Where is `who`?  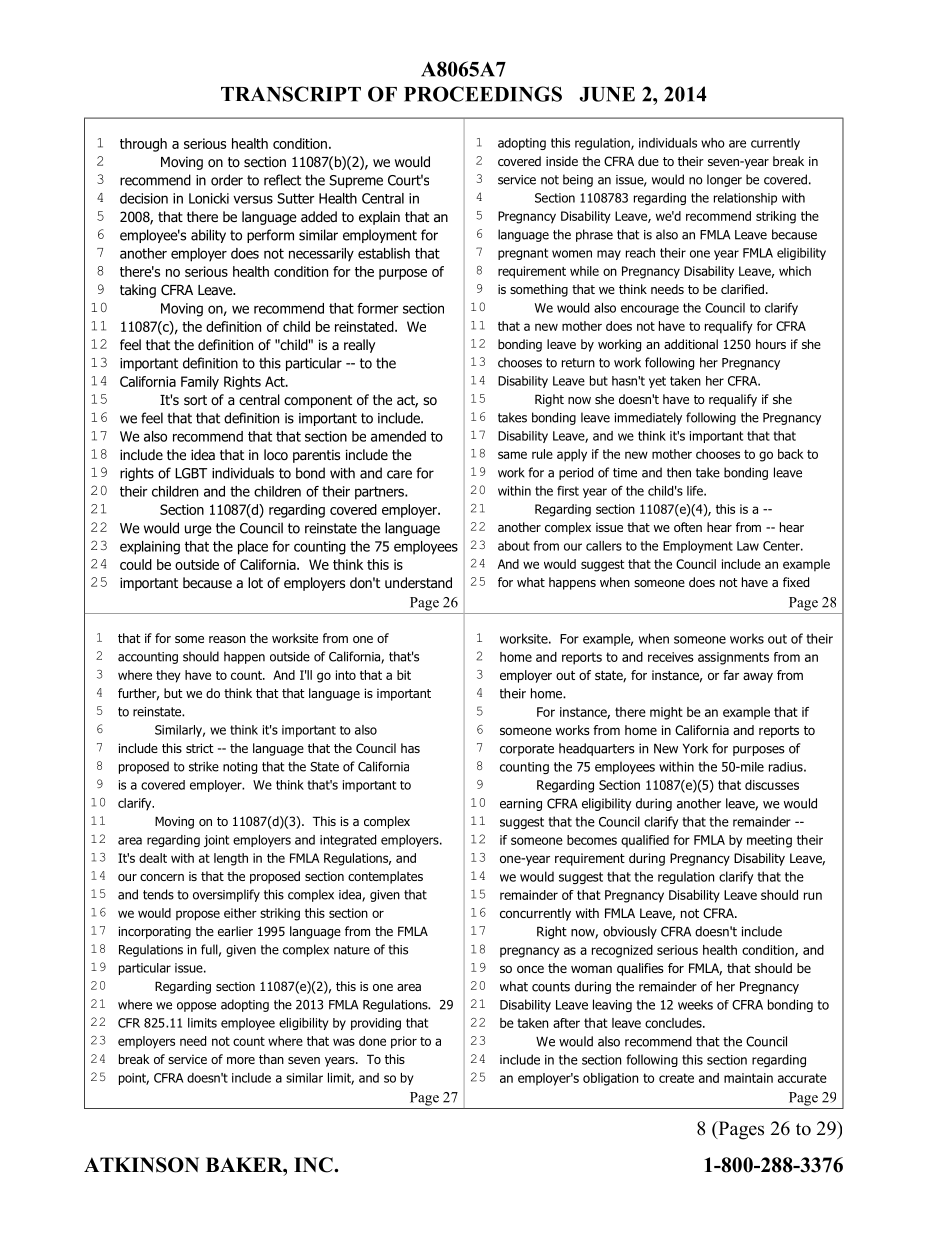 who is located at coordinates (713, 143).
